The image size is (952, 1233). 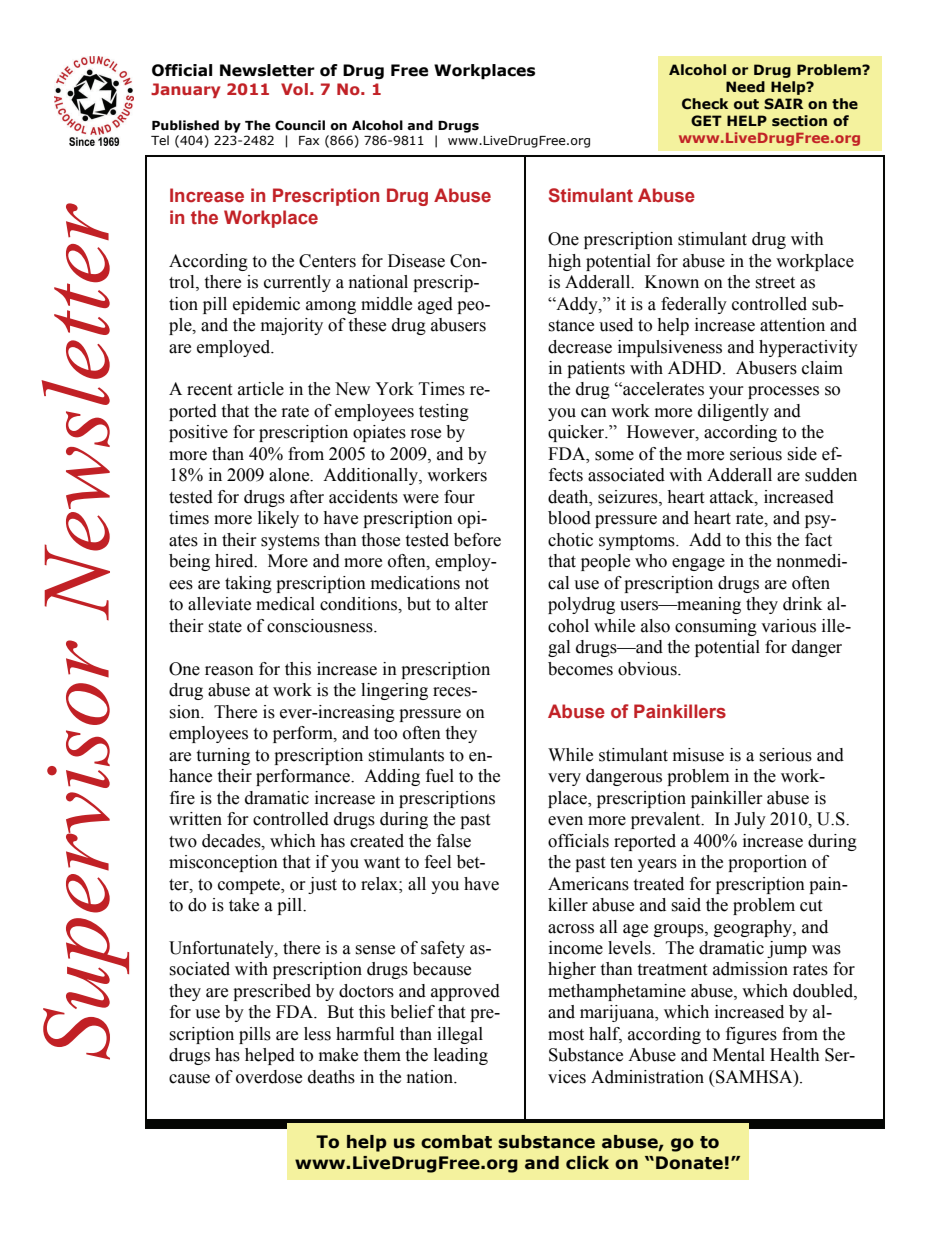 What do you see at coordinates (564, 779) in the screenshot?
I see `very` at bounding box center [564, 779].
